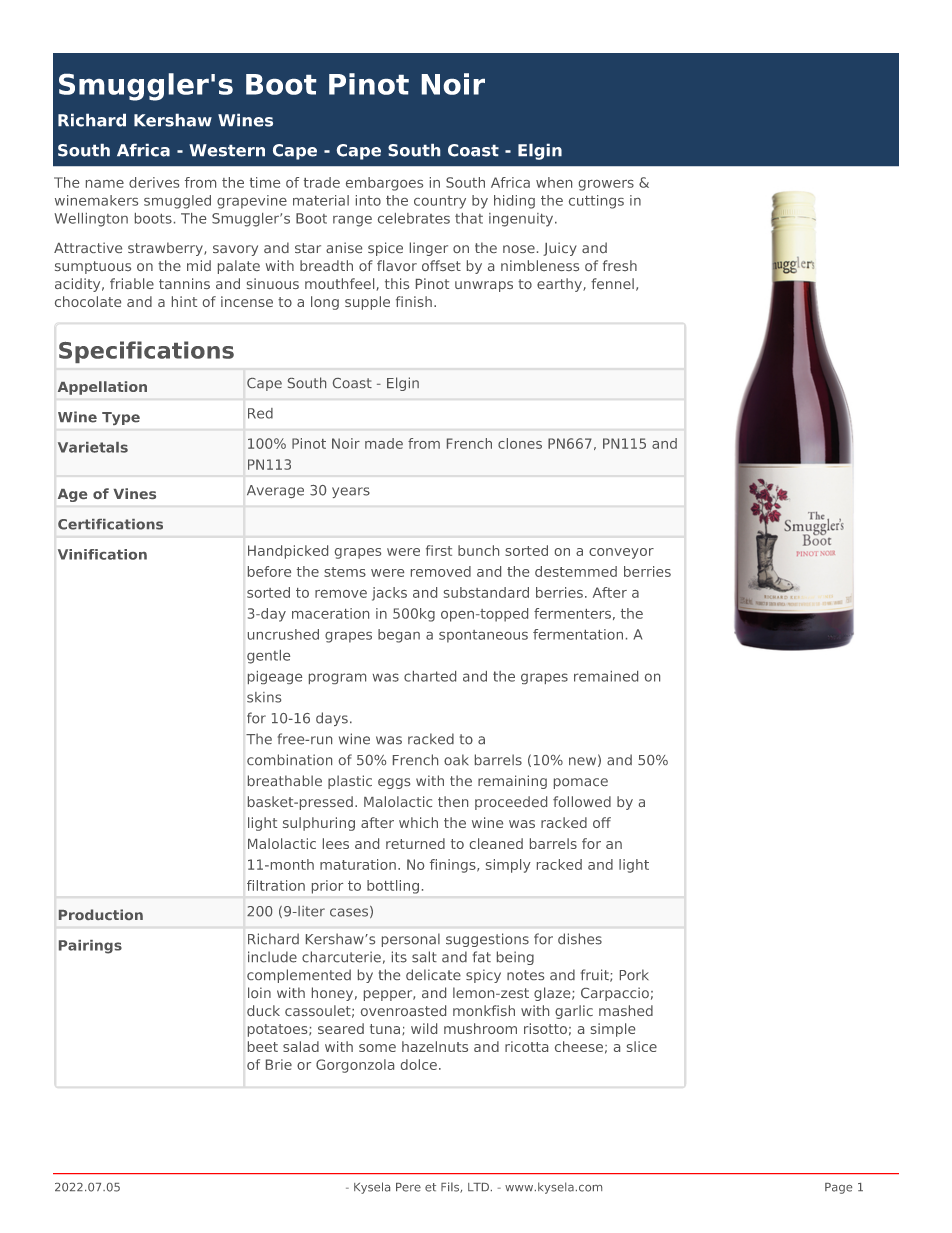 The height and width of the image is (1233, 952). Describe the element at coordinates (440, 202) in the image. I see `country` at that location.
